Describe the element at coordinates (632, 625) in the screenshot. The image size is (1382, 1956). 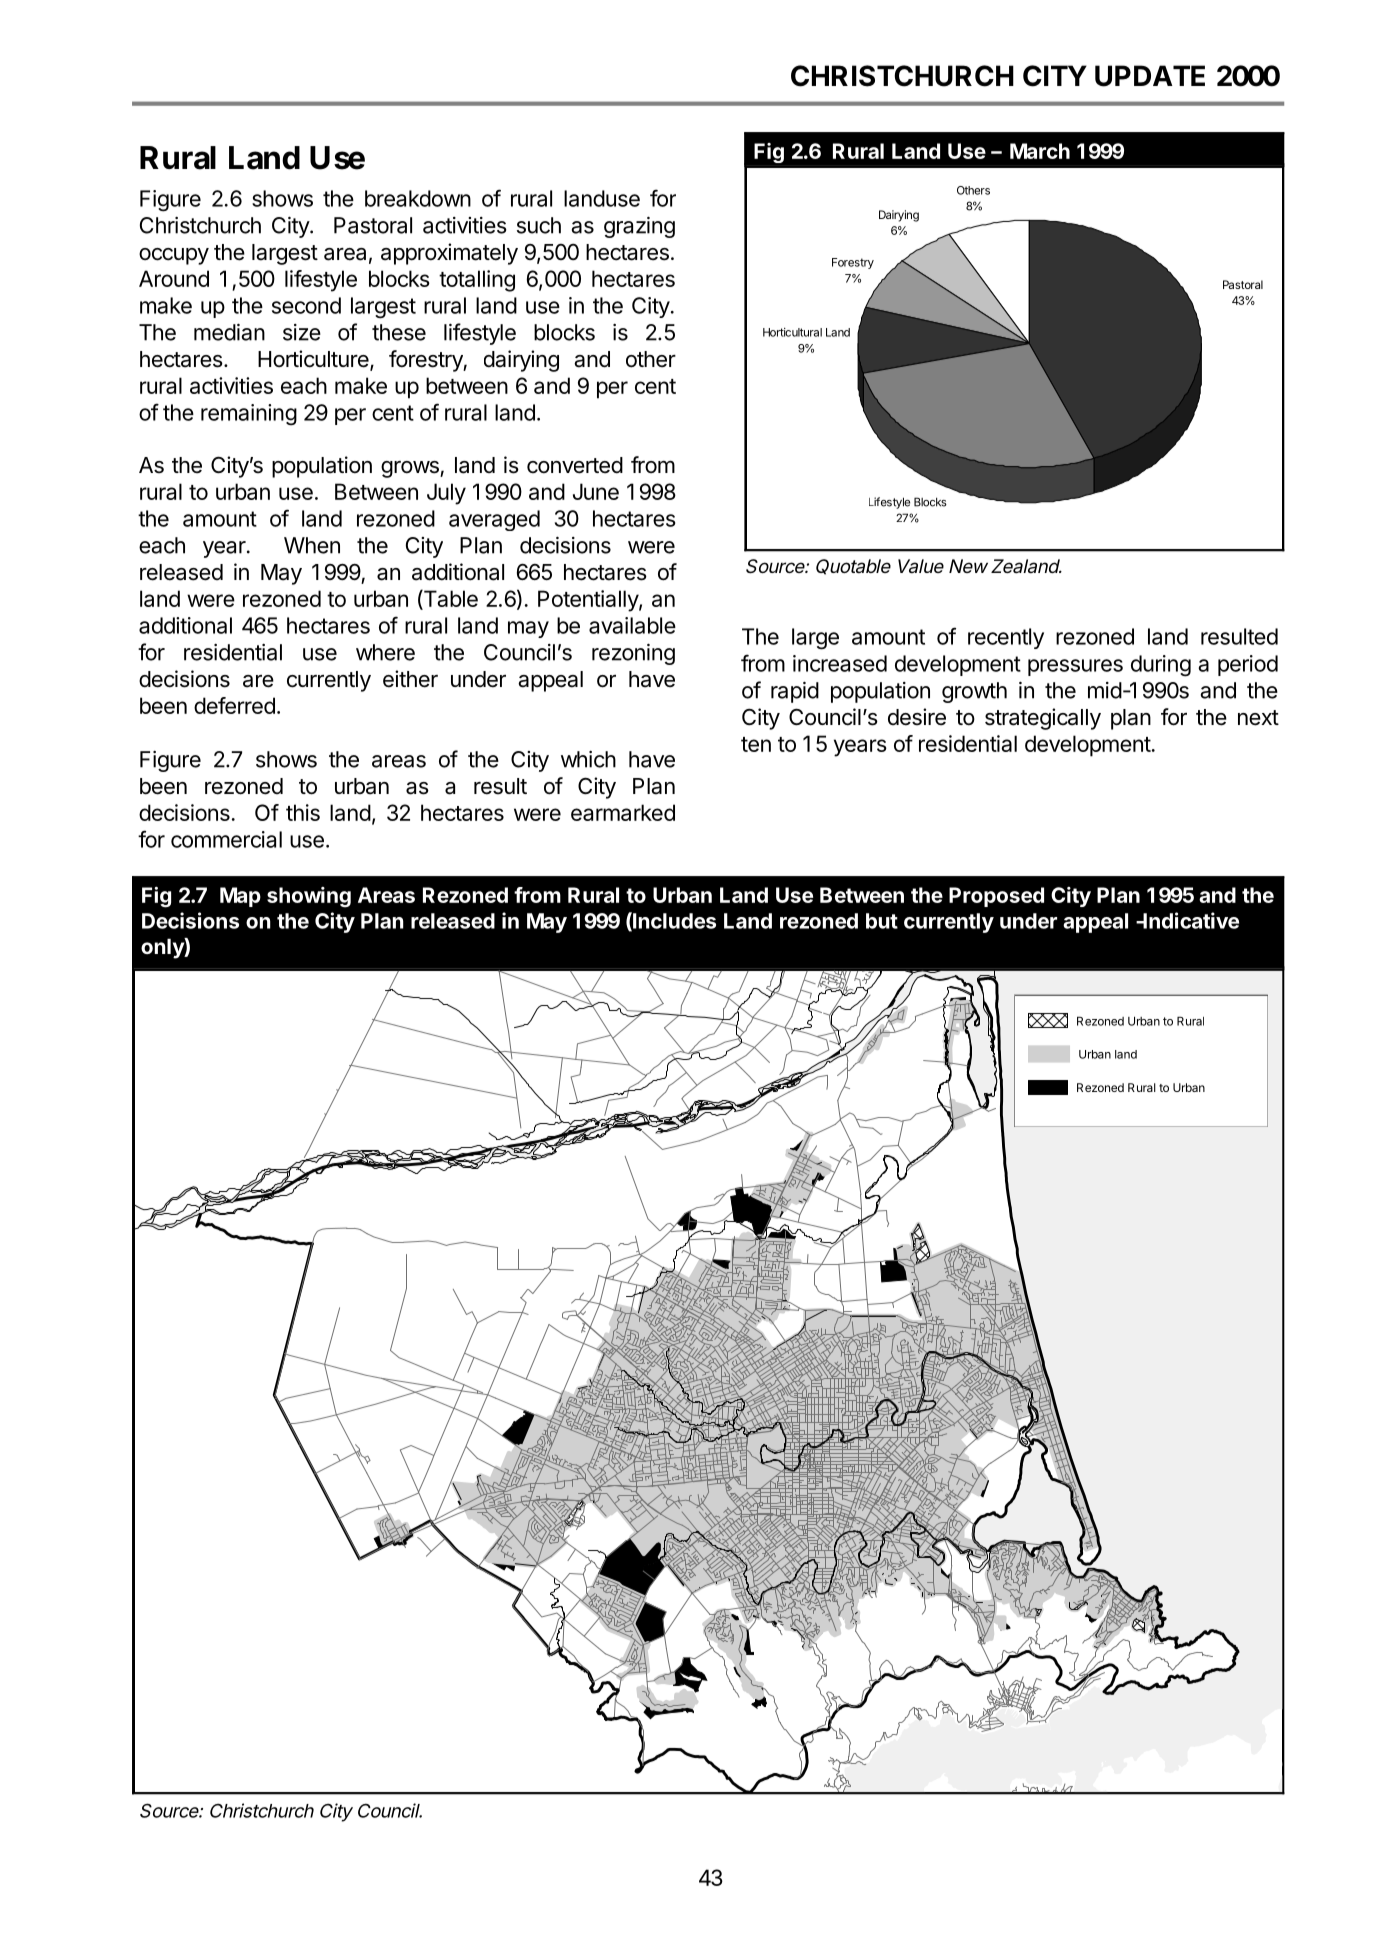
I see `available` at that location.
